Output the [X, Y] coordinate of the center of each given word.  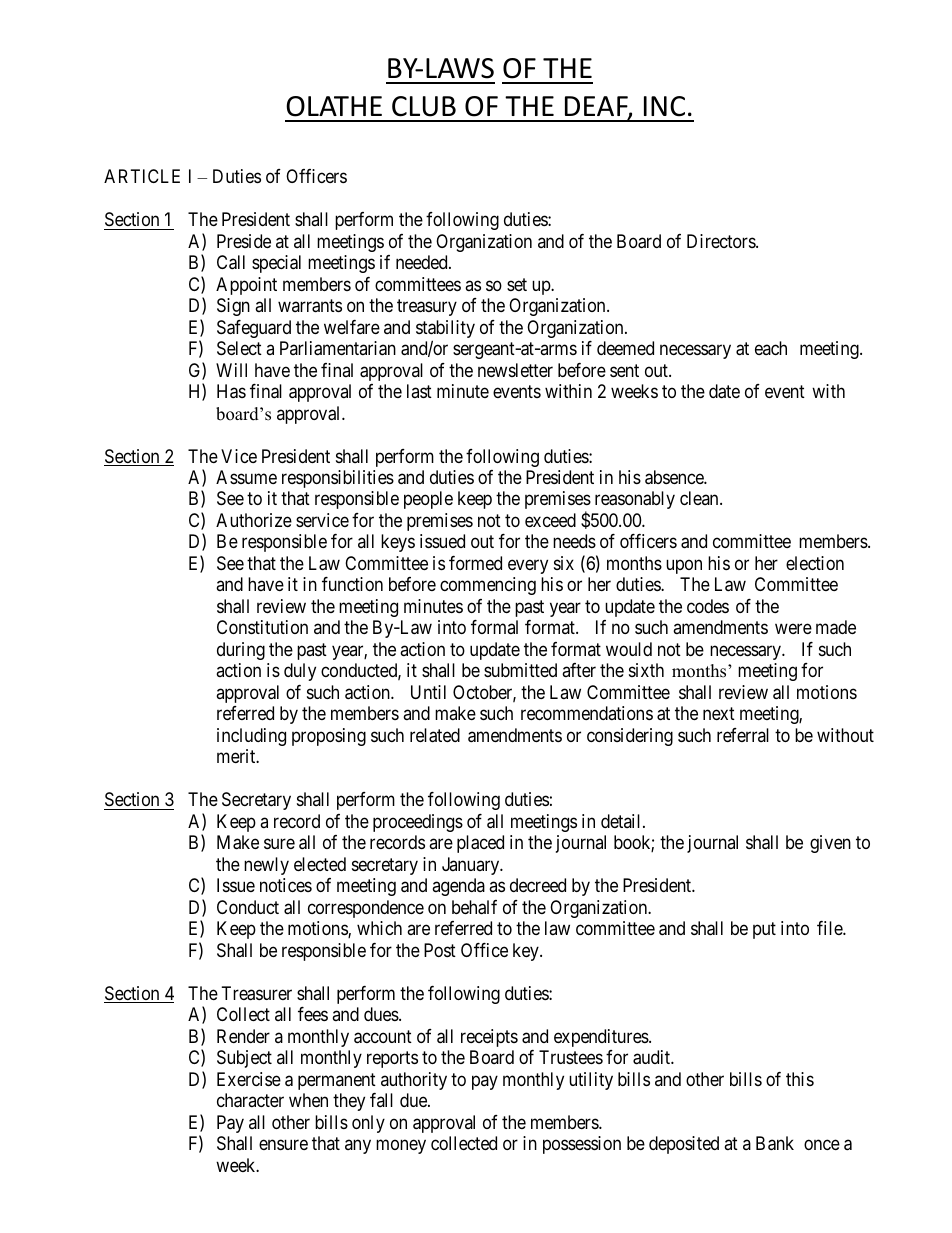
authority [414, 1081]
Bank [775, 1143]
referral [743, 735]
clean [700, 498]
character [250, 1100]
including [251, 737]
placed [480, 844]
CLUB [424, 106]
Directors [722, 241]
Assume [246, 477]
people [428, 500]
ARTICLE [142, 176]
